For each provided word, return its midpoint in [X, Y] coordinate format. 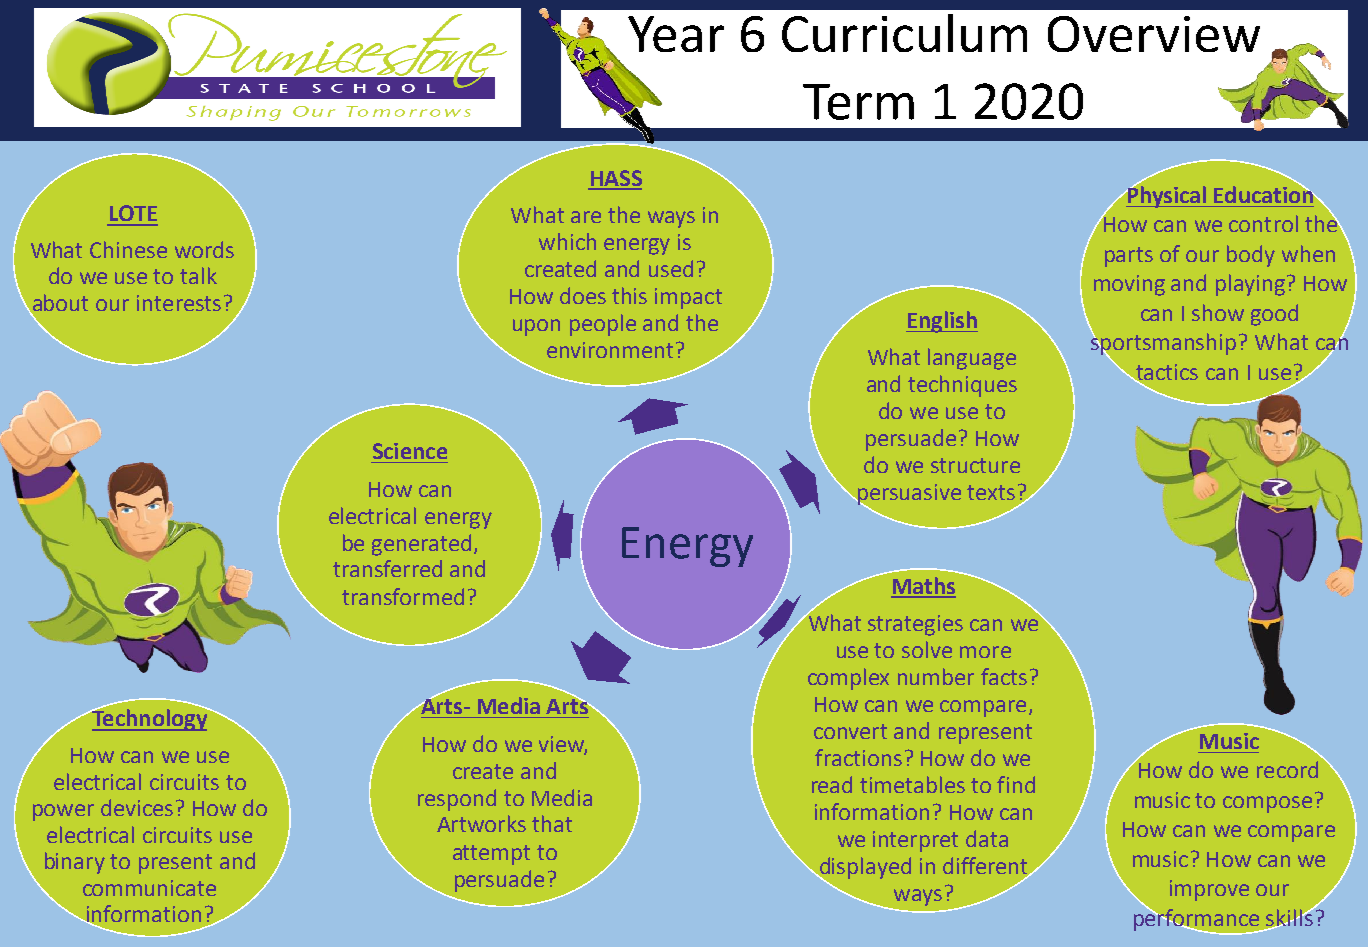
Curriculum [904, 33]
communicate [149, 888]
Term [858, 102]
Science [410, 451]
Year [676, 34]
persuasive [908, 495]
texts [991, 492]
